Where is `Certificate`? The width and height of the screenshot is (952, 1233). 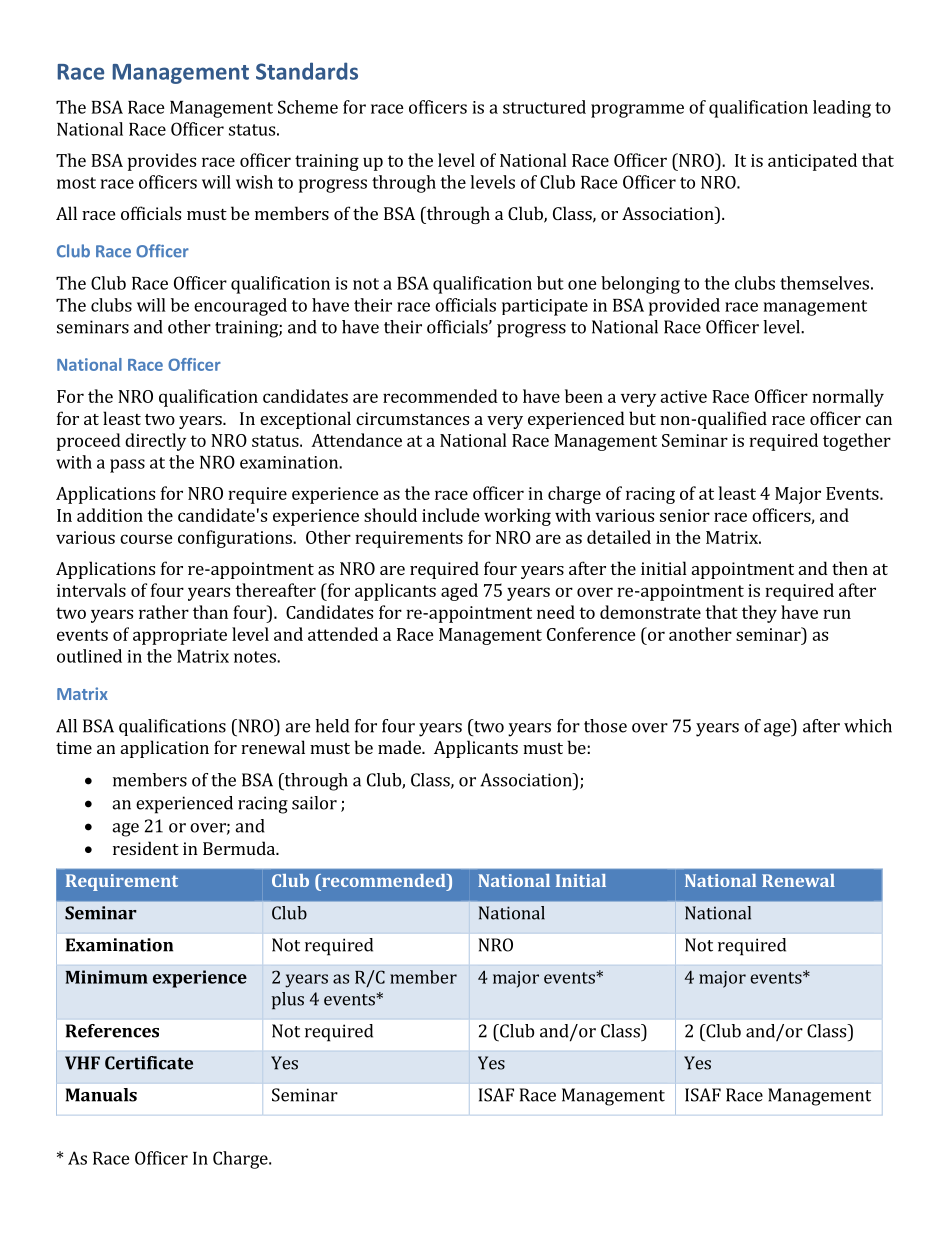
Certificate is located at coordinates (149, 1063).
